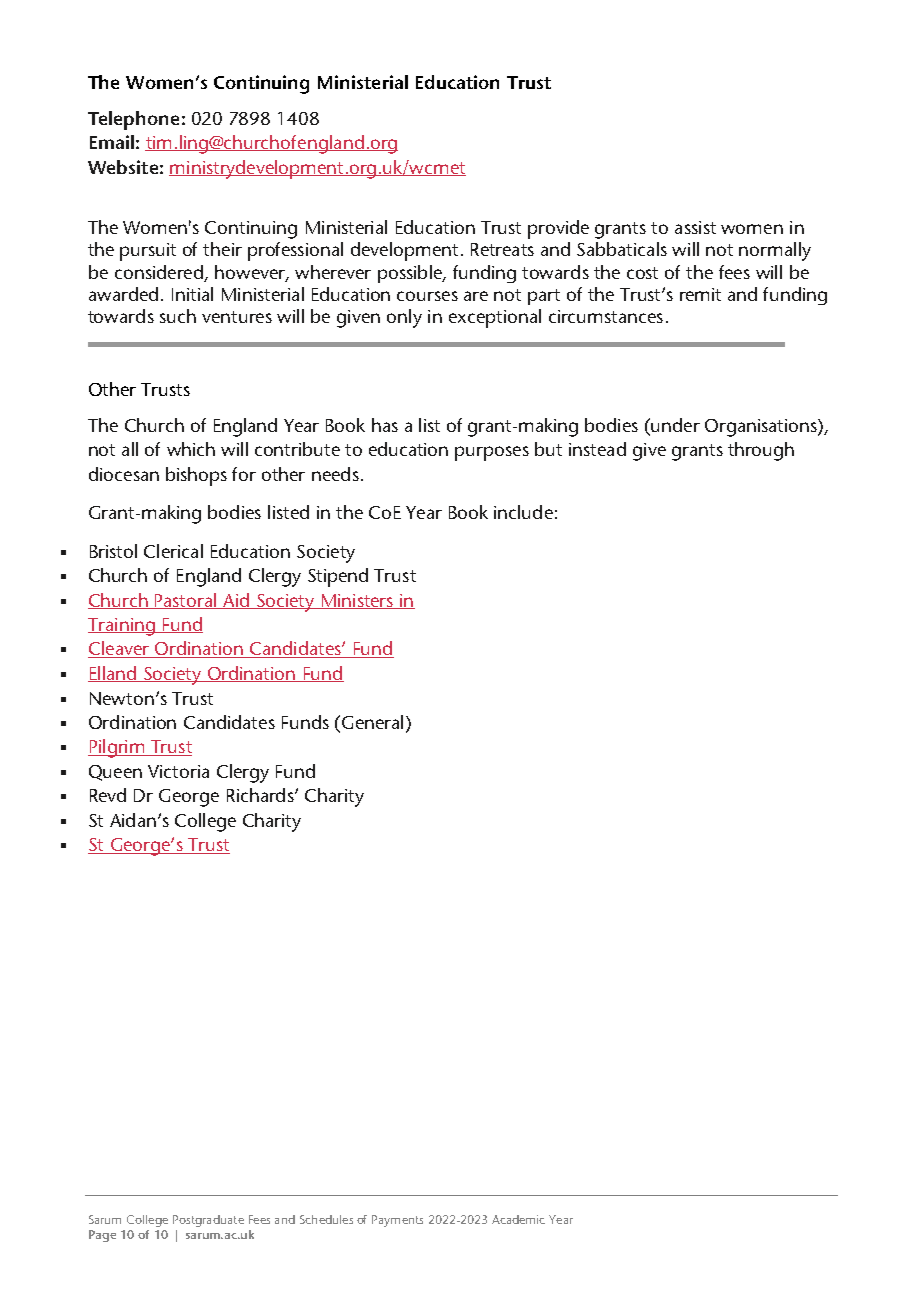 This document has width=924, height=1308. I want to click on Clerical, so click(173, 551).
